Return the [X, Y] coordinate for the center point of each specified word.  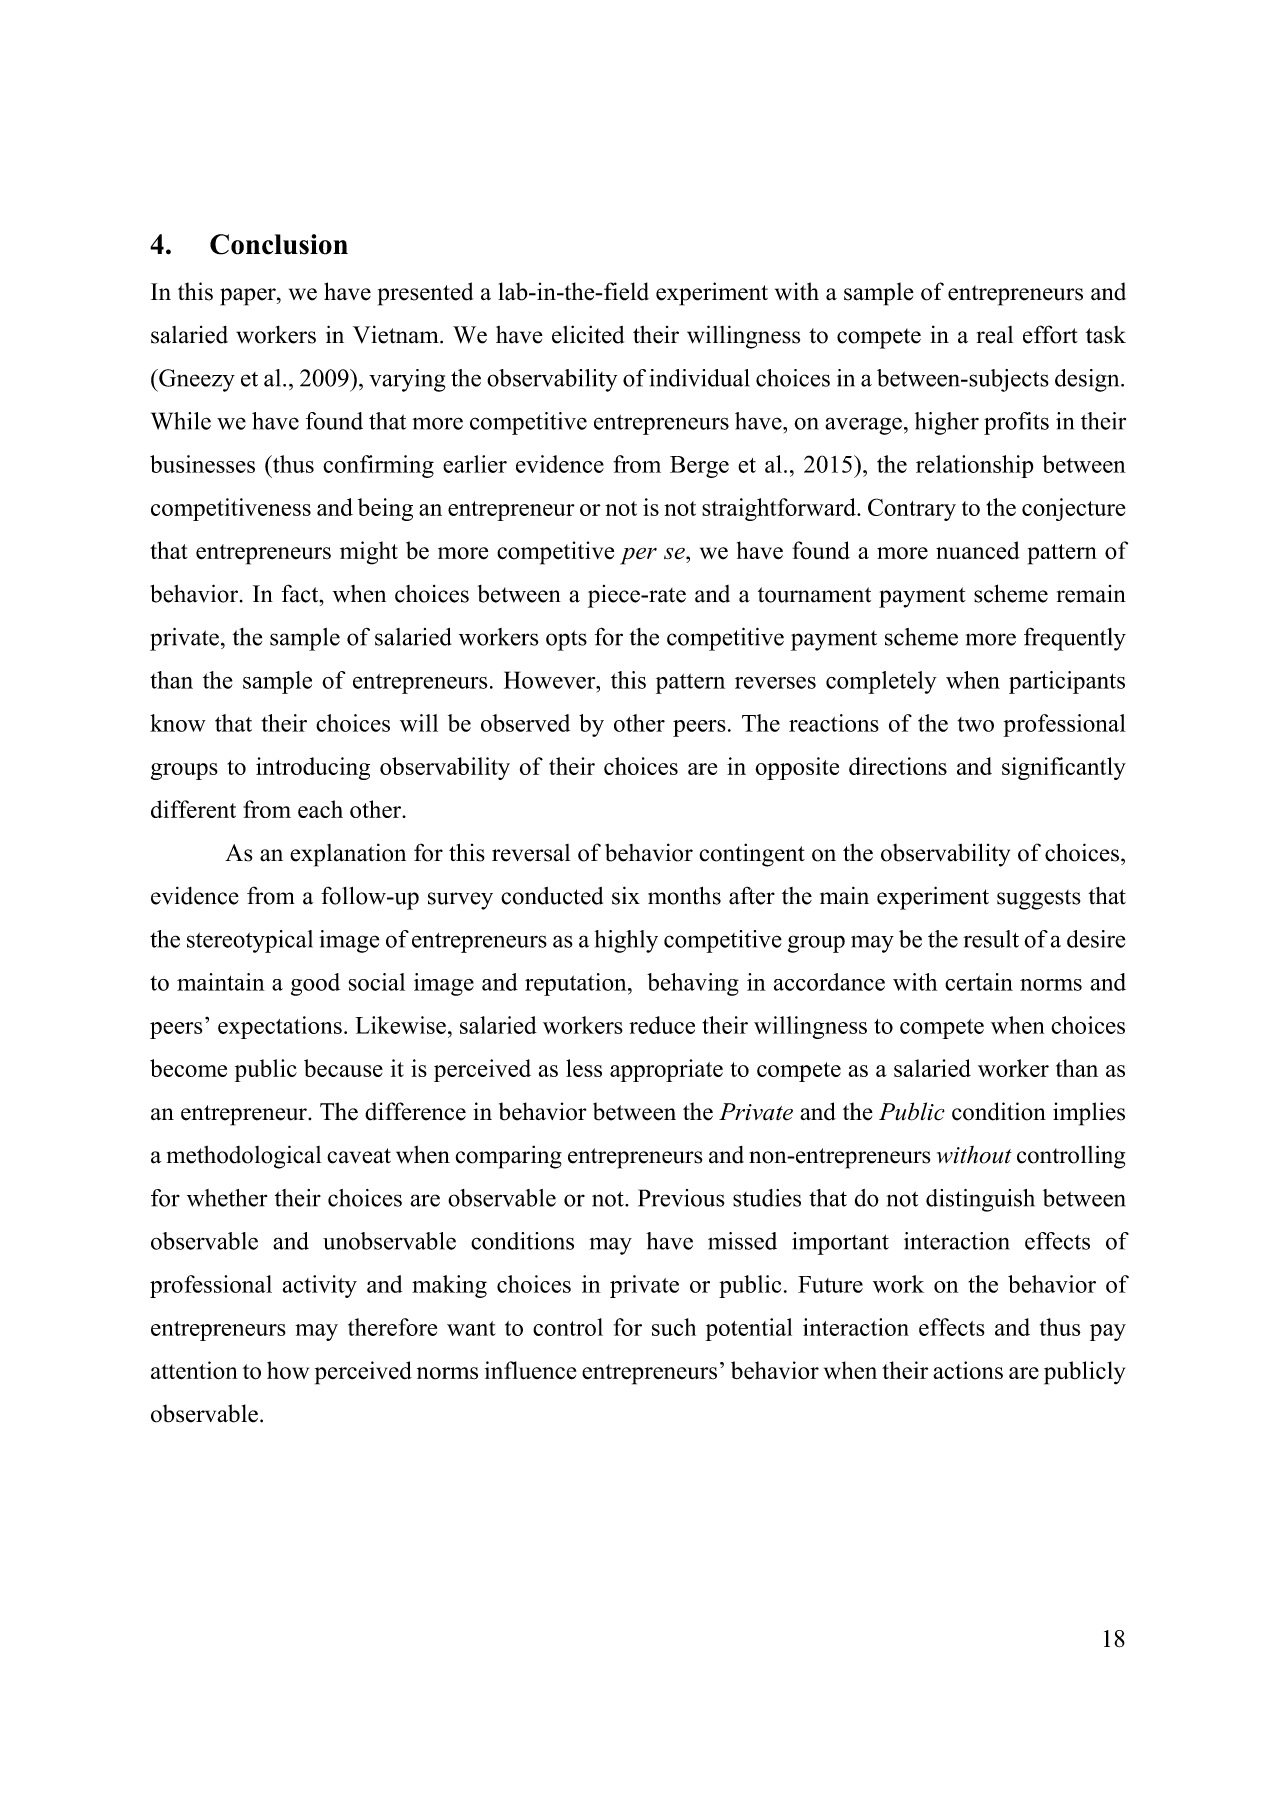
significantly [1064, 768]
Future [830, 1284]
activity [320, 1286]
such [674, 1327]
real [995, 335]
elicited [588, 334]
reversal [531, 853]
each [320, 809]
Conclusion [279, 244]
